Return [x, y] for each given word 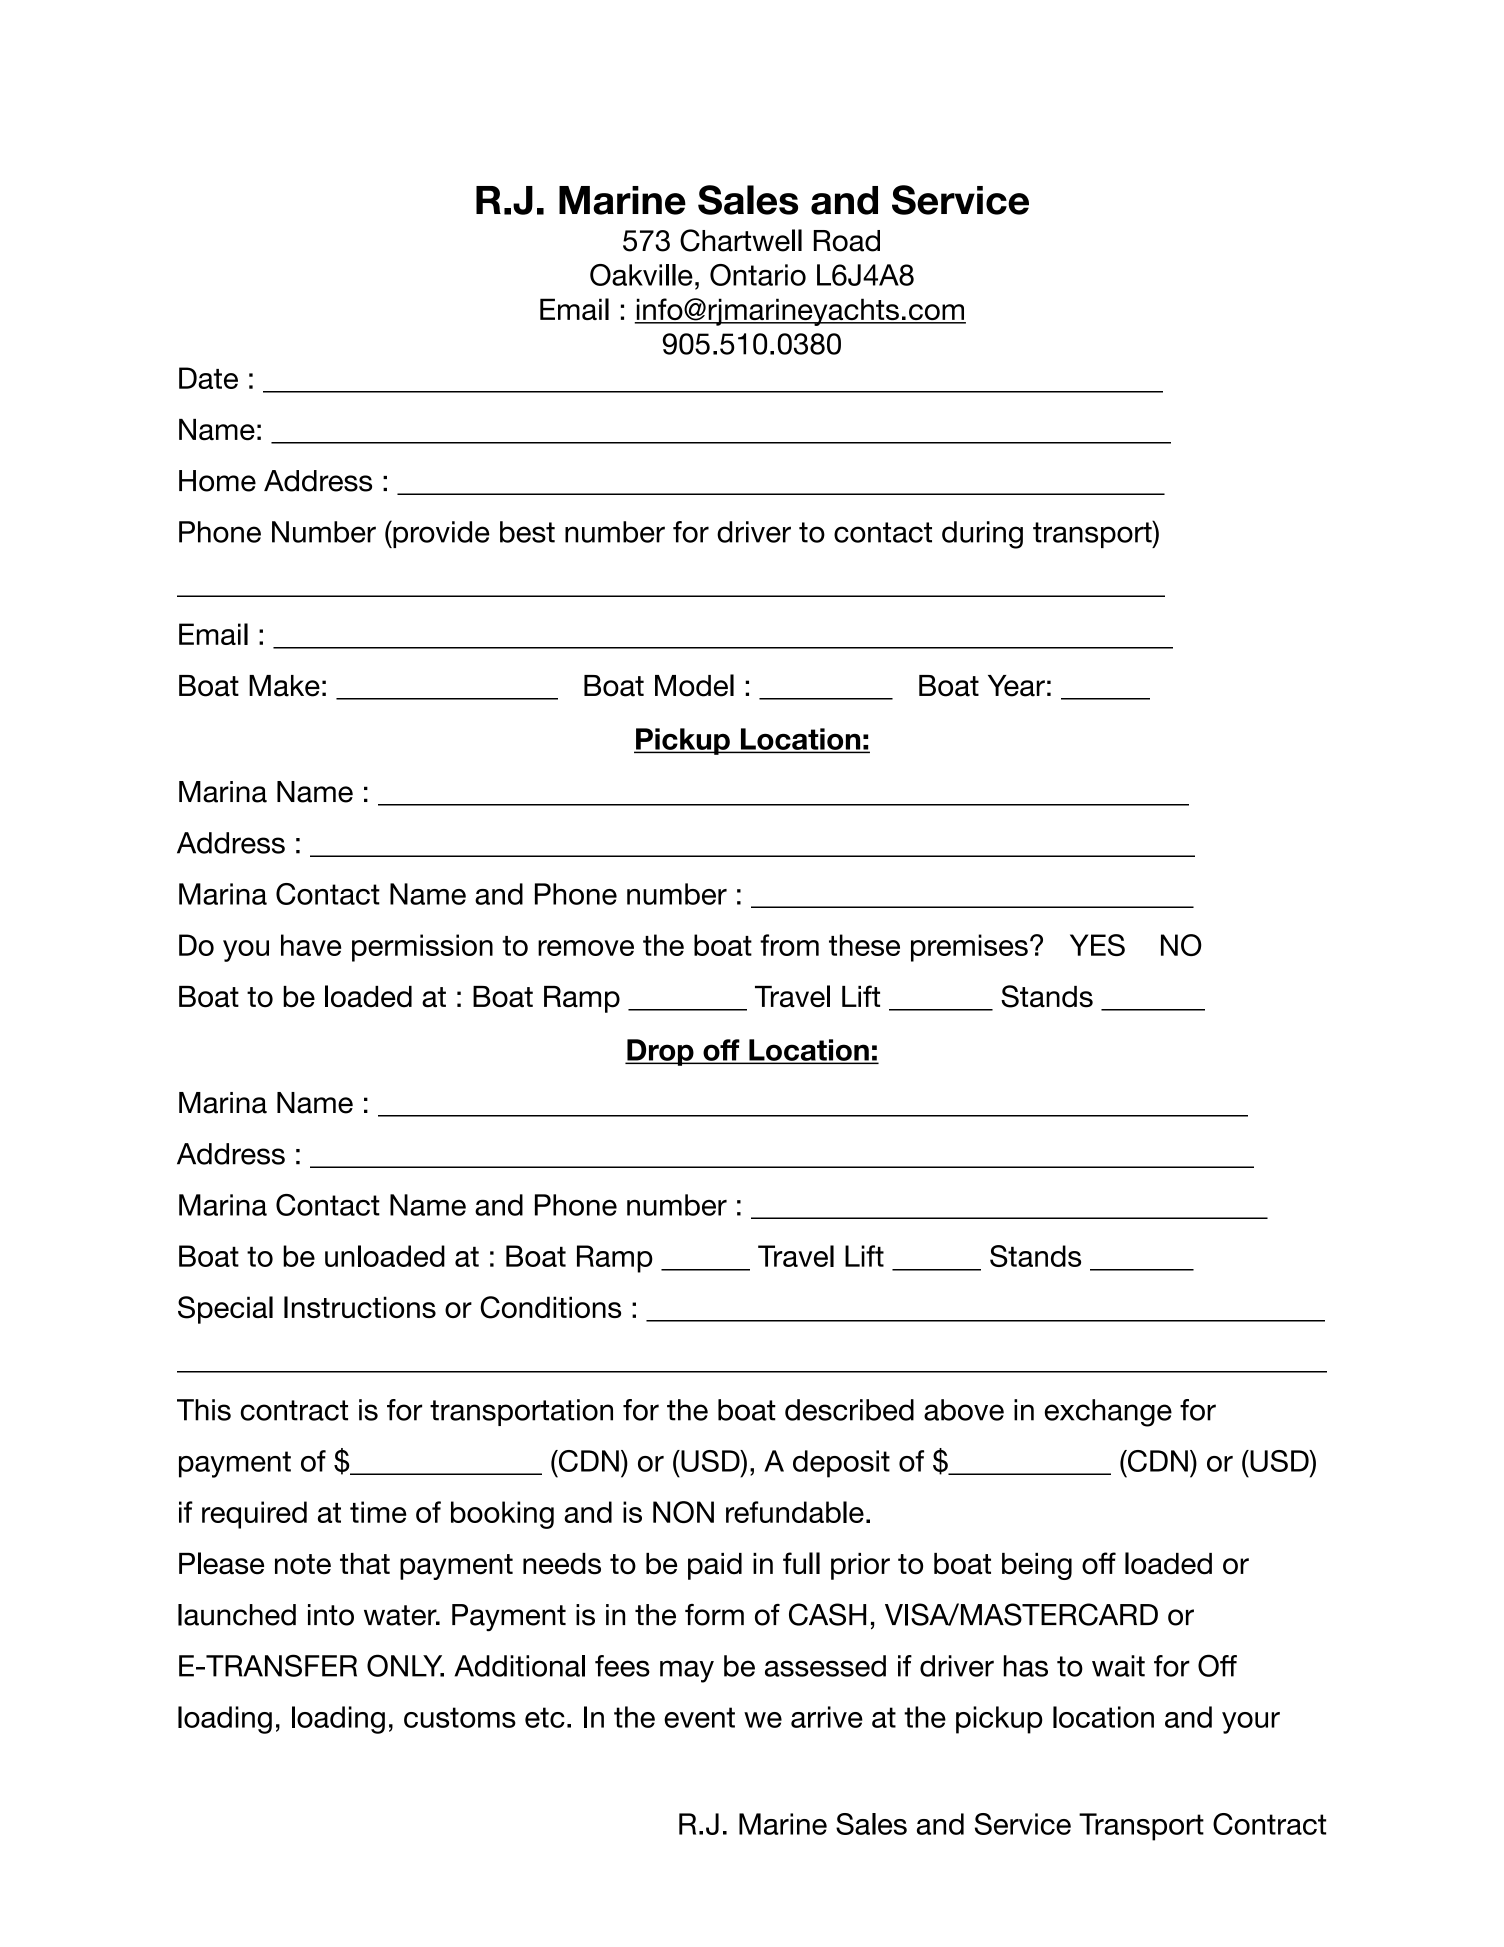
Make [284, 686]
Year [1016, 686]
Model [694, 685]
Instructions [360, 1307]
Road [847, 241]
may [687, 1671]
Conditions [550, 1307]
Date [208, 378]
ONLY [405, 1665]
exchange [1108, 1413]
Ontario [758, 275]
